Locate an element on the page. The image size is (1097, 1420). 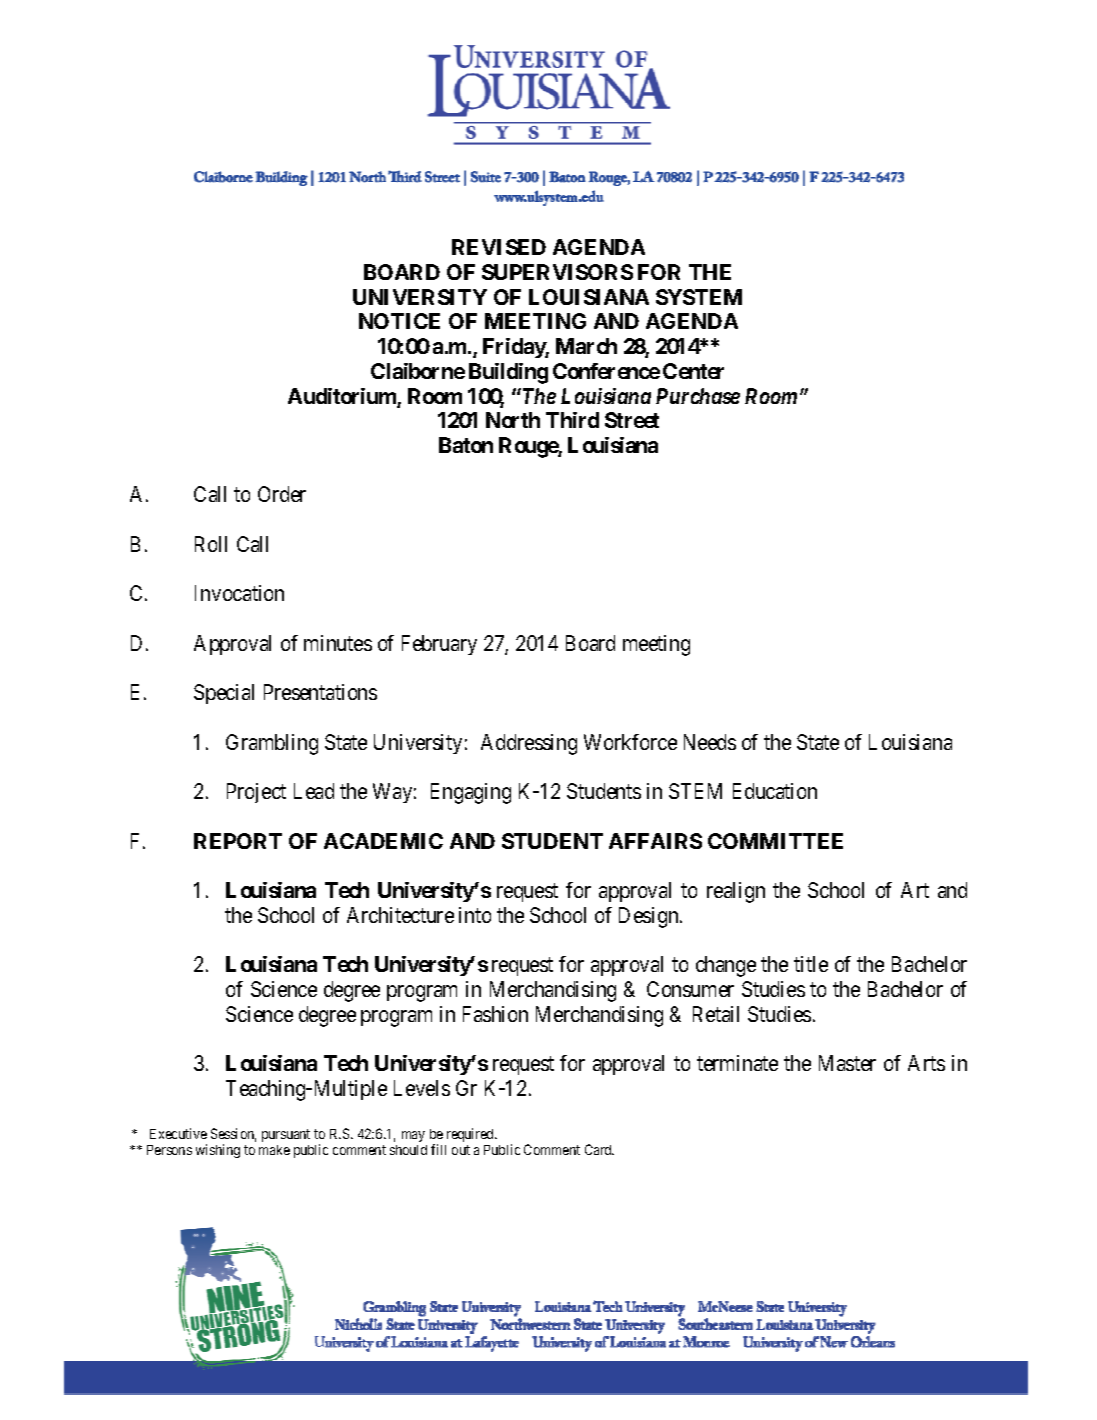
pursuant is located at coordinates (286, 1135).
